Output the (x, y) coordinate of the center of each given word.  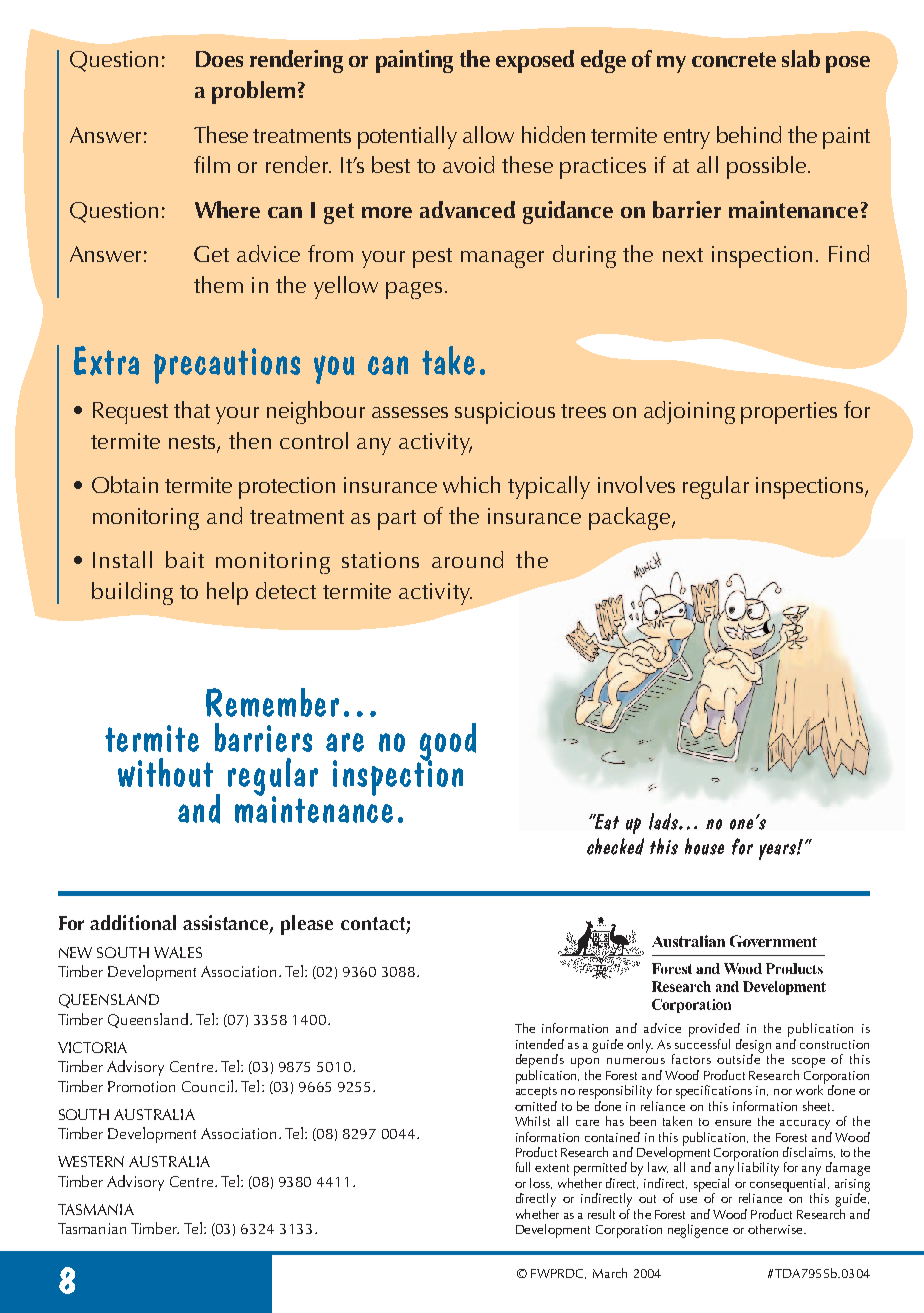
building (132, 593)
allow (488, 134)
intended (540, 1044)
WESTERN (91, 1161)
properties (789, 413)
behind (749, 134)
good (447, 743)
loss (541, 1183)
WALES (178, 952)
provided (714, 1030)
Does (219, 59)
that (192, 409)
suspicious (505, 413)
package (631, 518)
